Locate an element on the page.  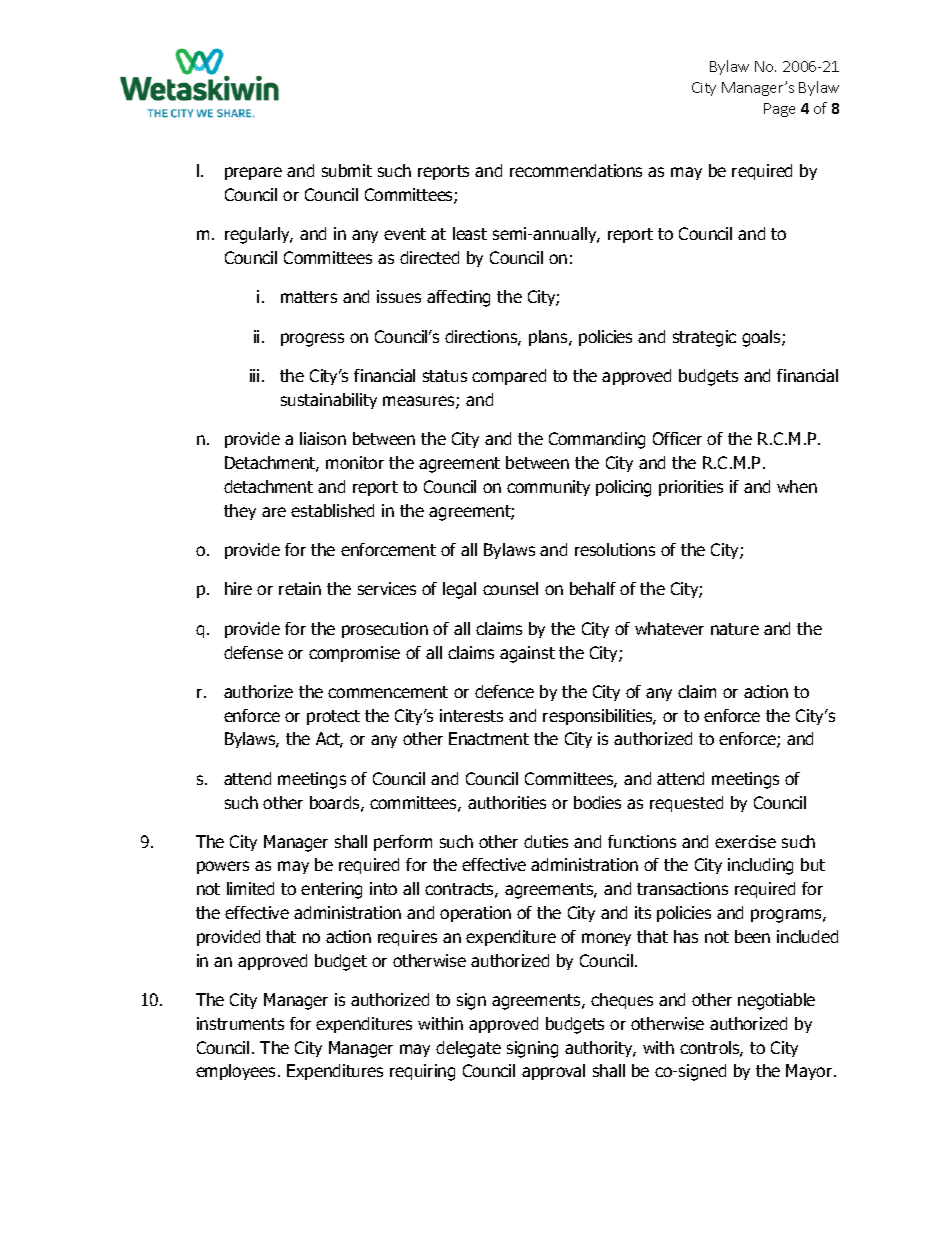
approval is located at coordinates (553, 1072).
